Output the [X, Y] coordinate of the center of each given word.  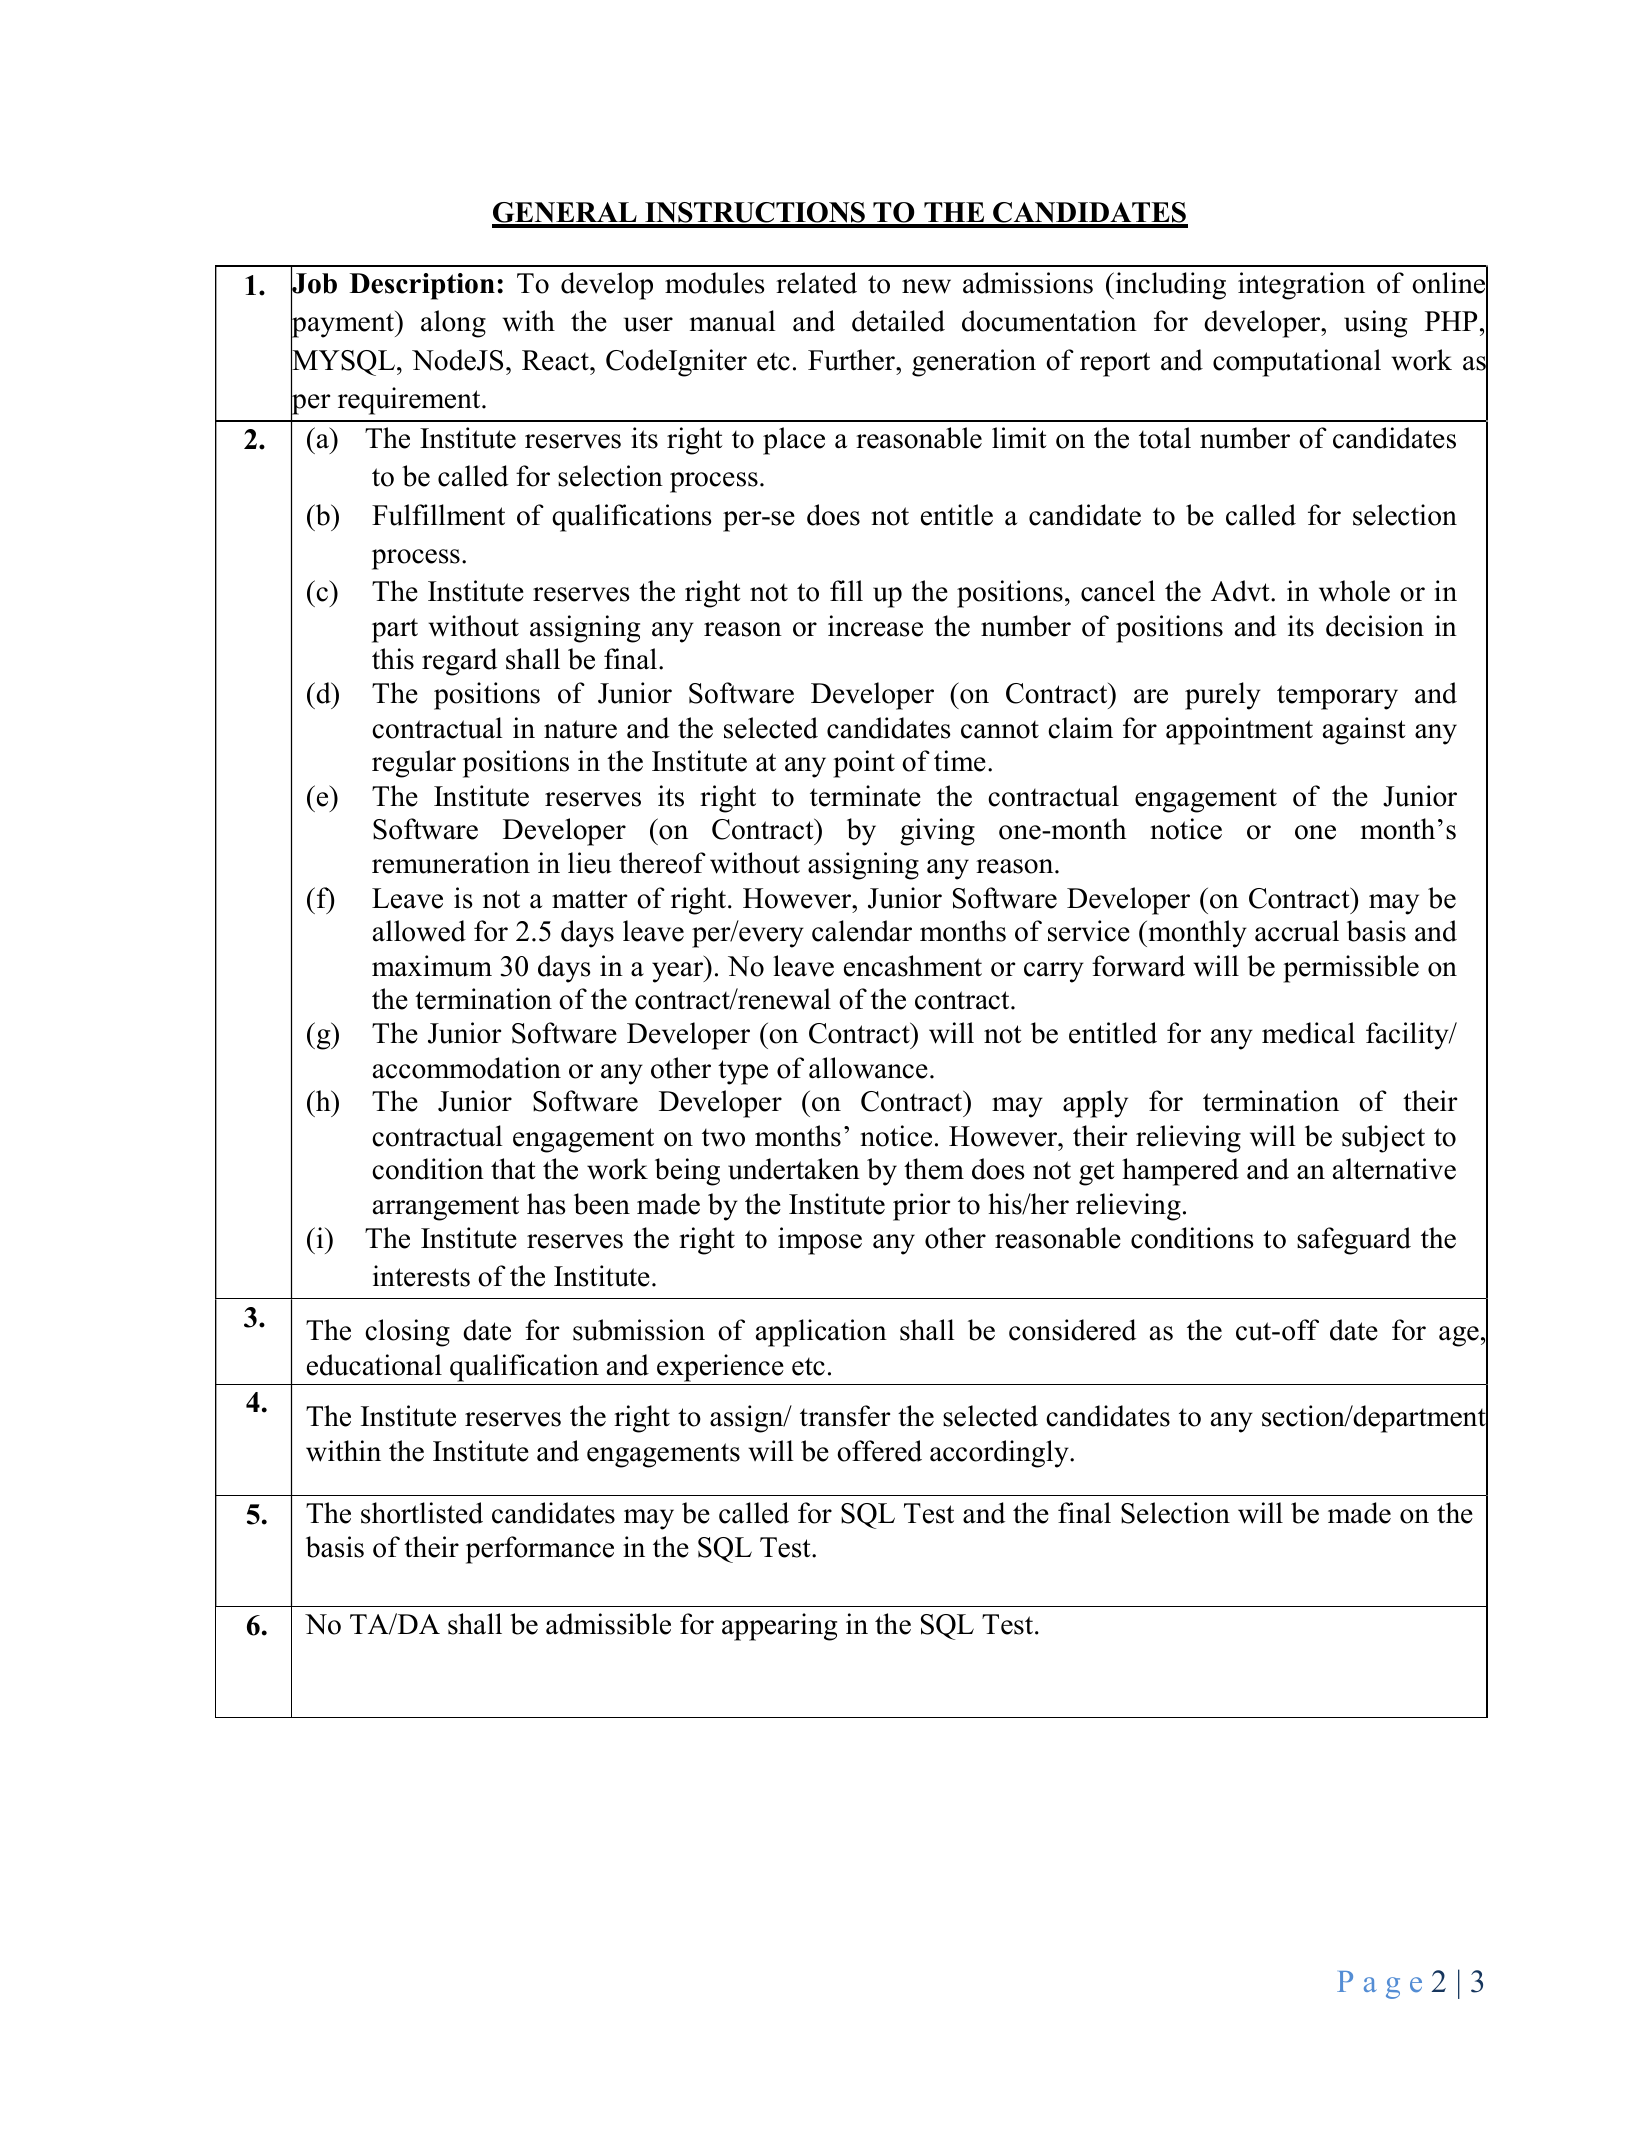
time [960, 761]
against [1364, 731]
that [513, 1169]
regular [414, 764]
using [1375, 324]
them [934, 1169]
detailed [898, 321]
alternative [1394, 1169]
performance [540, 1550]
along [453, 324]
